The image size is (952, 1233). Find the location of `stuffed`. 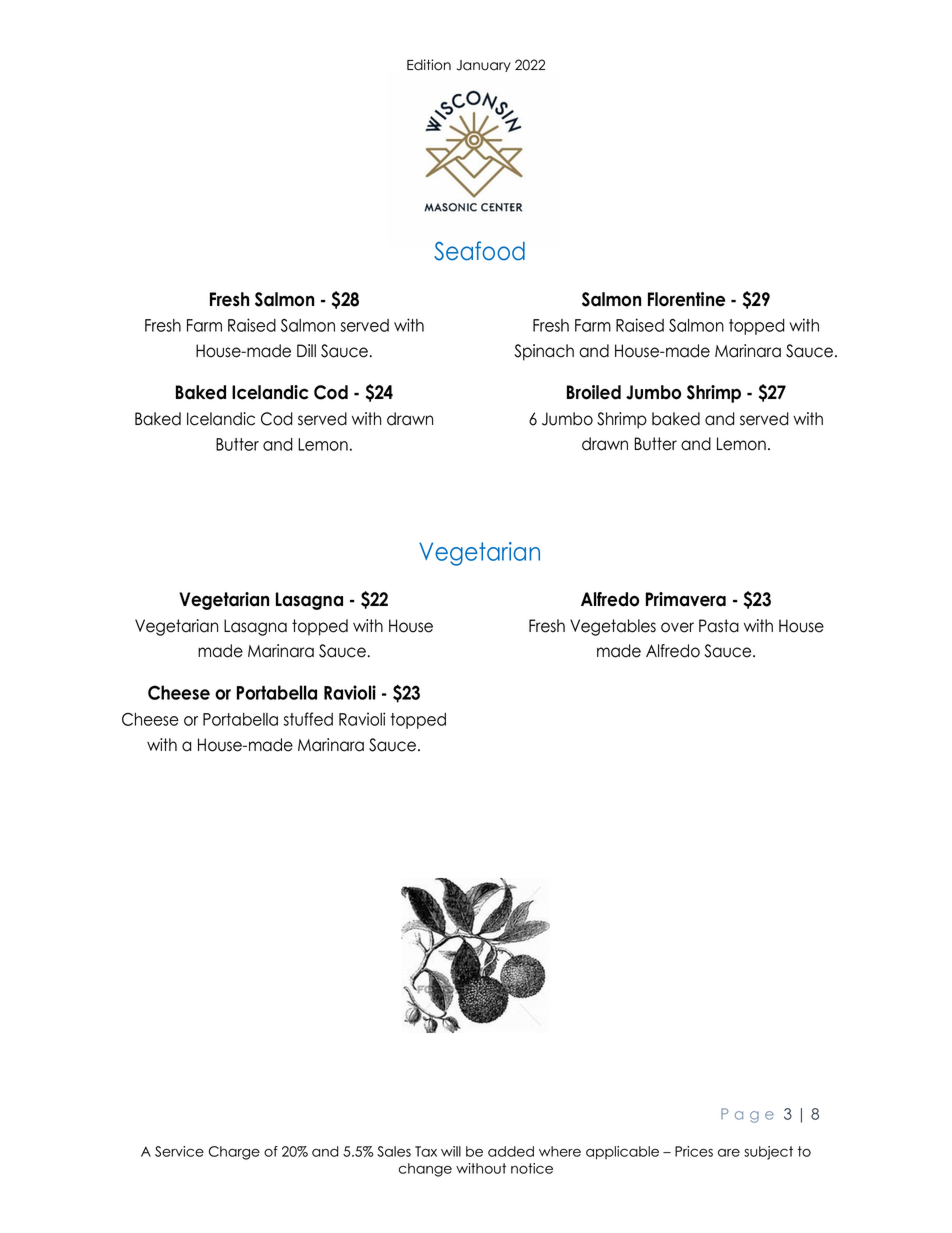

stuffed is located at coordinates (308, 719).
